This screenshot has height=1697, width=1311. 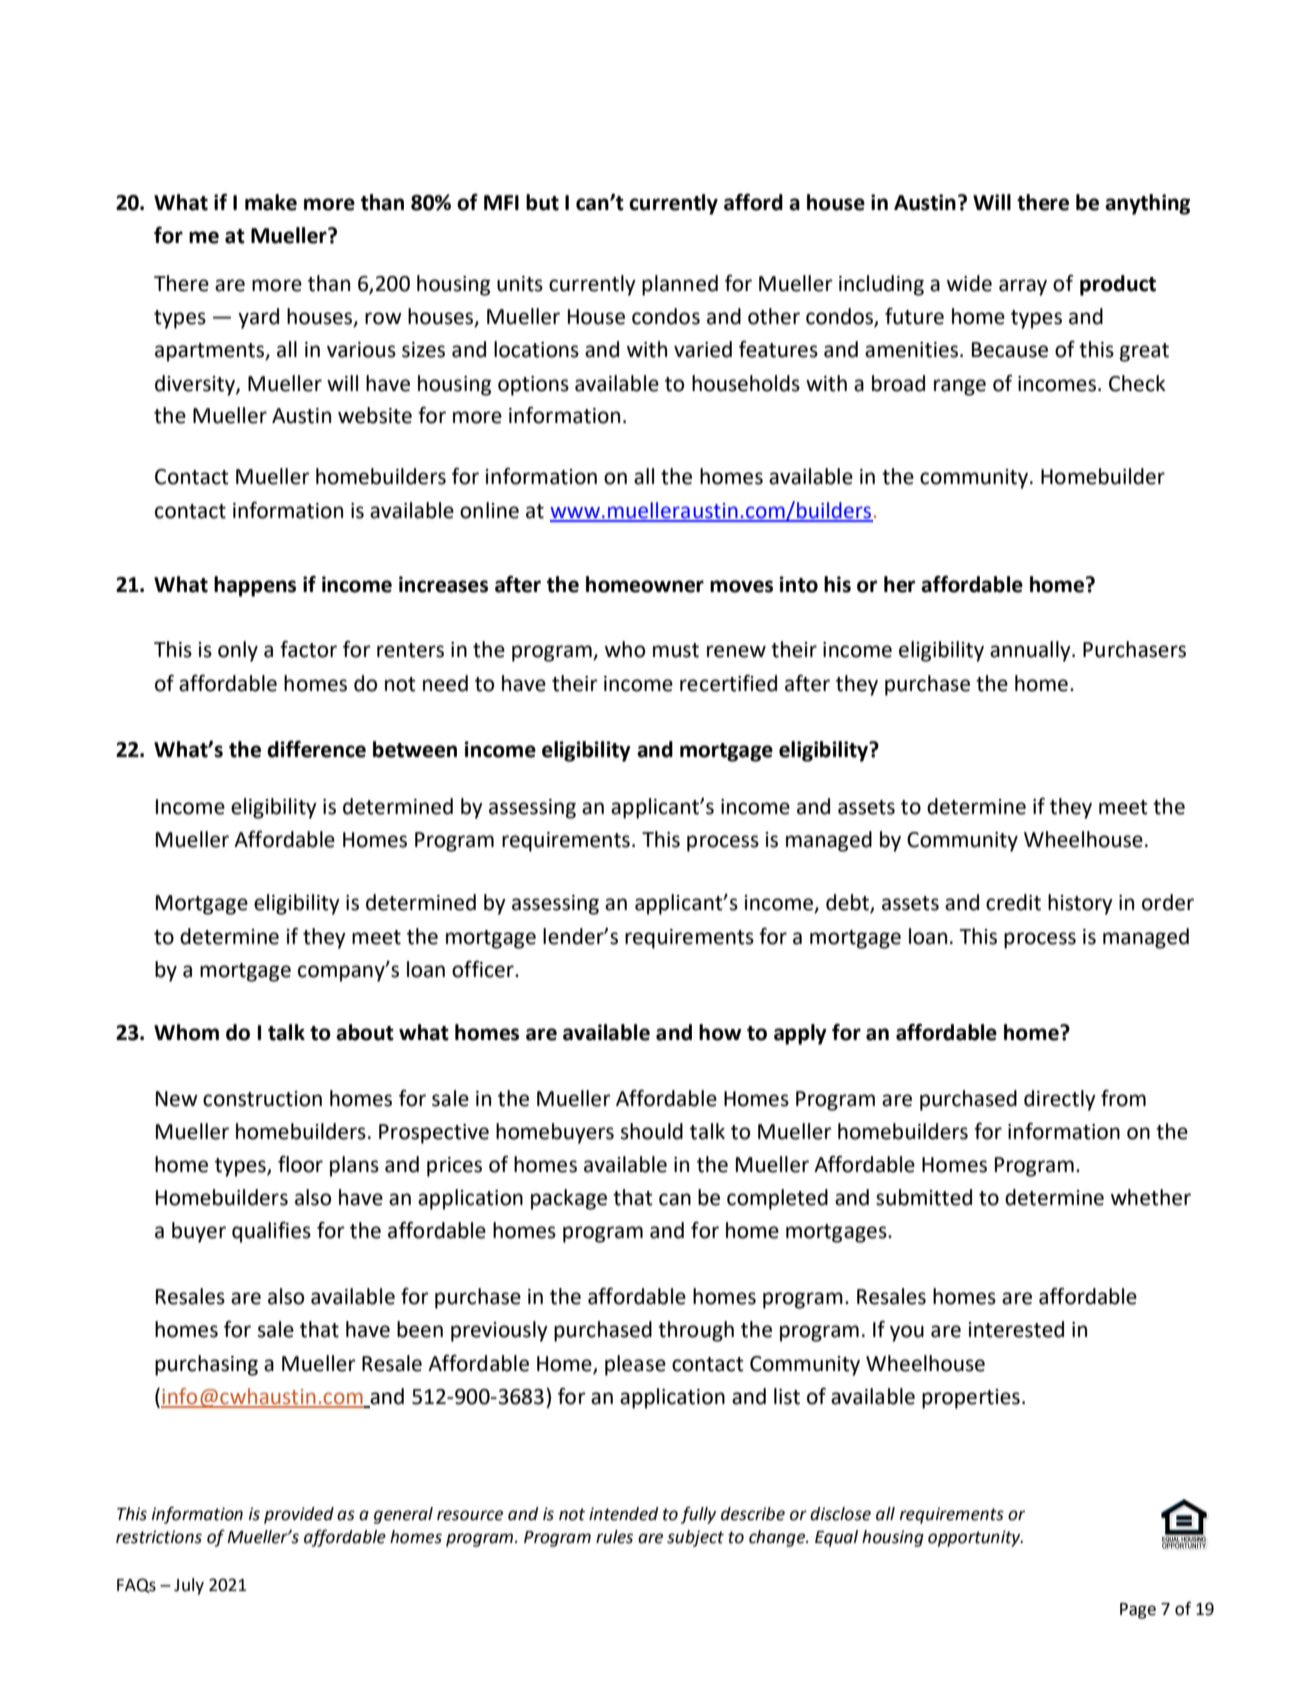 What do you see at coordinates (680, 285) in the screenshot?
I see `planned` at bounding box center [680, 285].
